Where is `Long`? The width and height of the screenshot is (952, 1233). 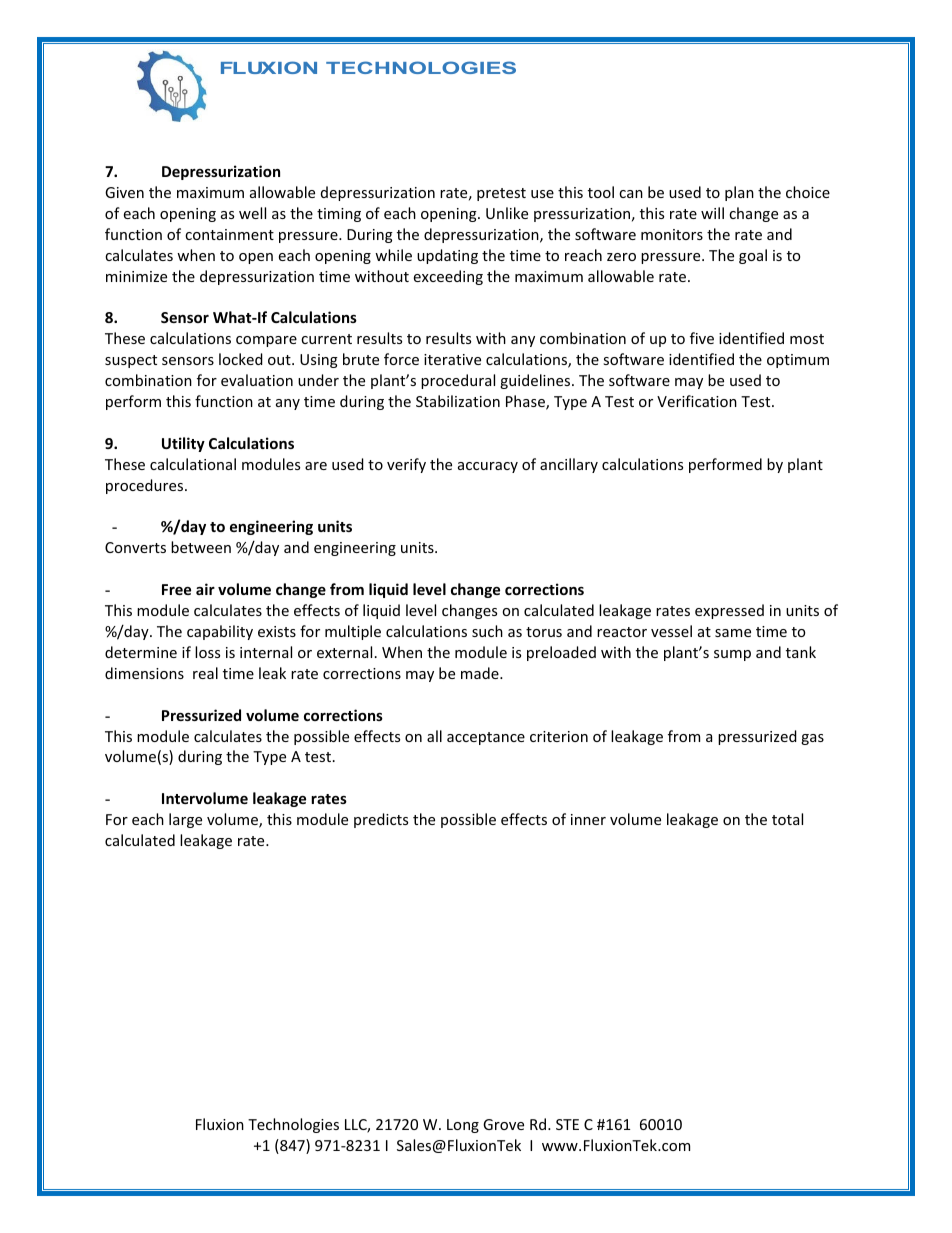 Long is located at coordinates (463, 1126).
